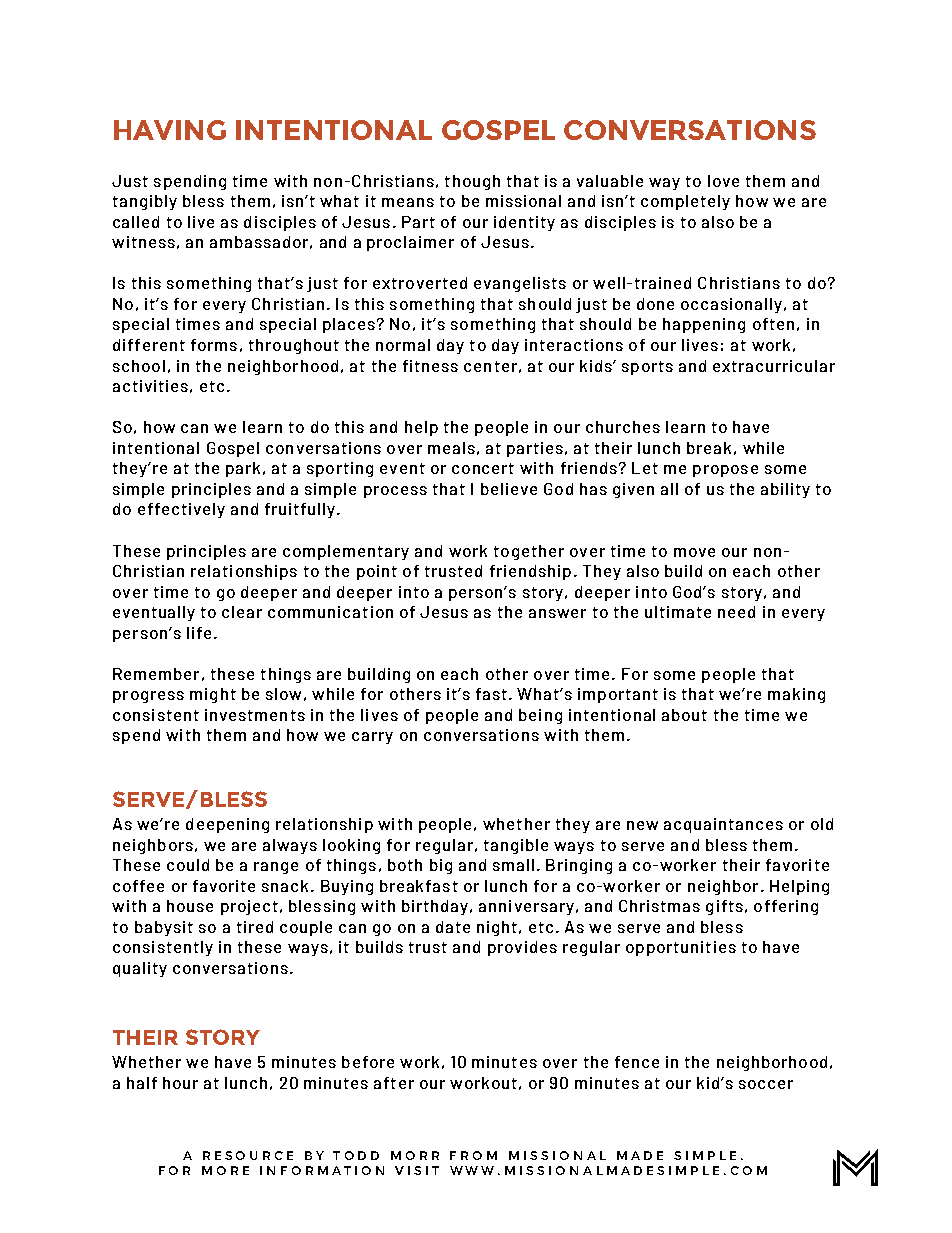  Describe the element at coordinates (497, 928) in the screenshot. I see `night` at that location.
